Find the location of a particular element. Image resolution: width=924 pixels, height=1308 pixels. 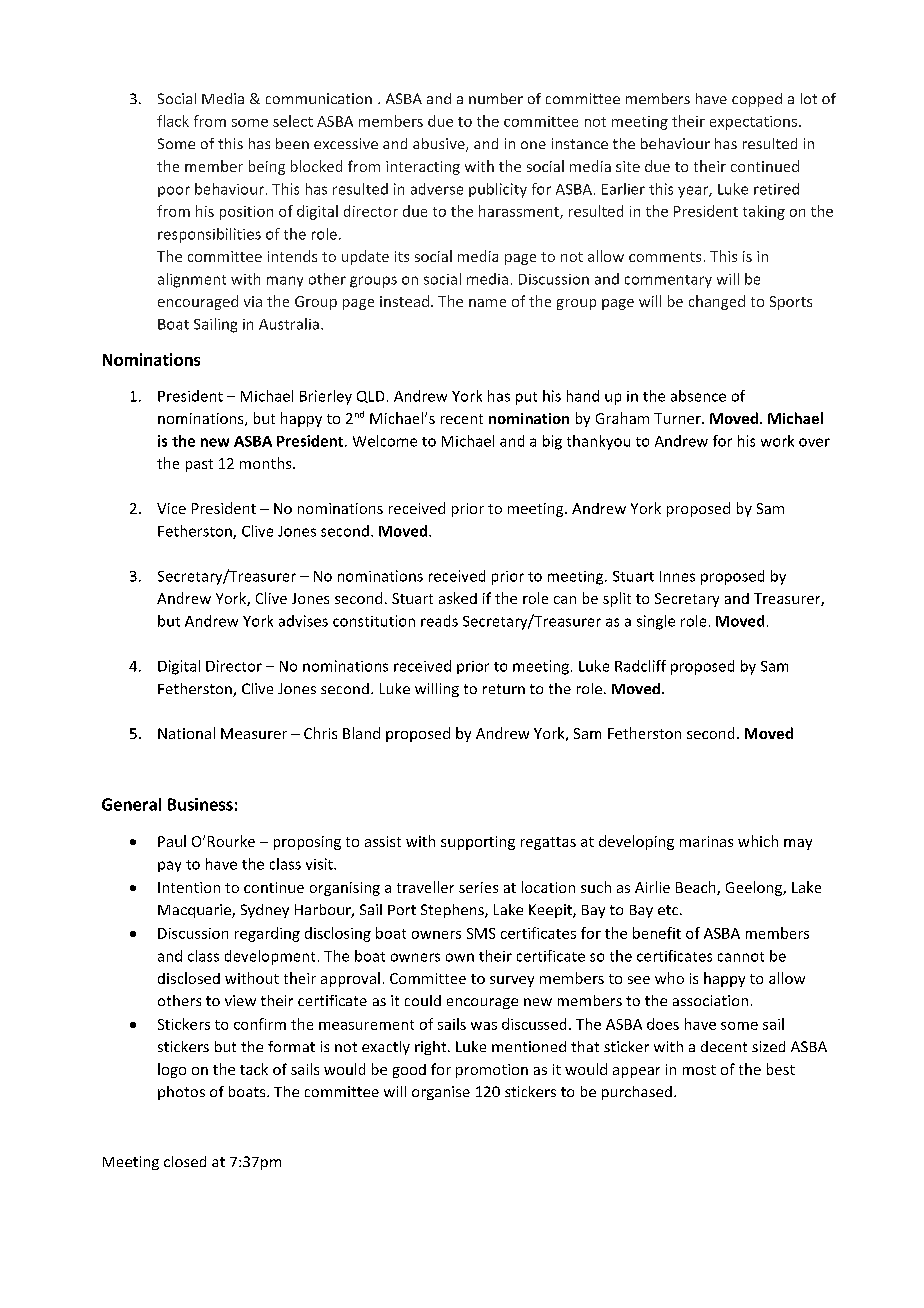

flack is located at coordinates (173, 121).
